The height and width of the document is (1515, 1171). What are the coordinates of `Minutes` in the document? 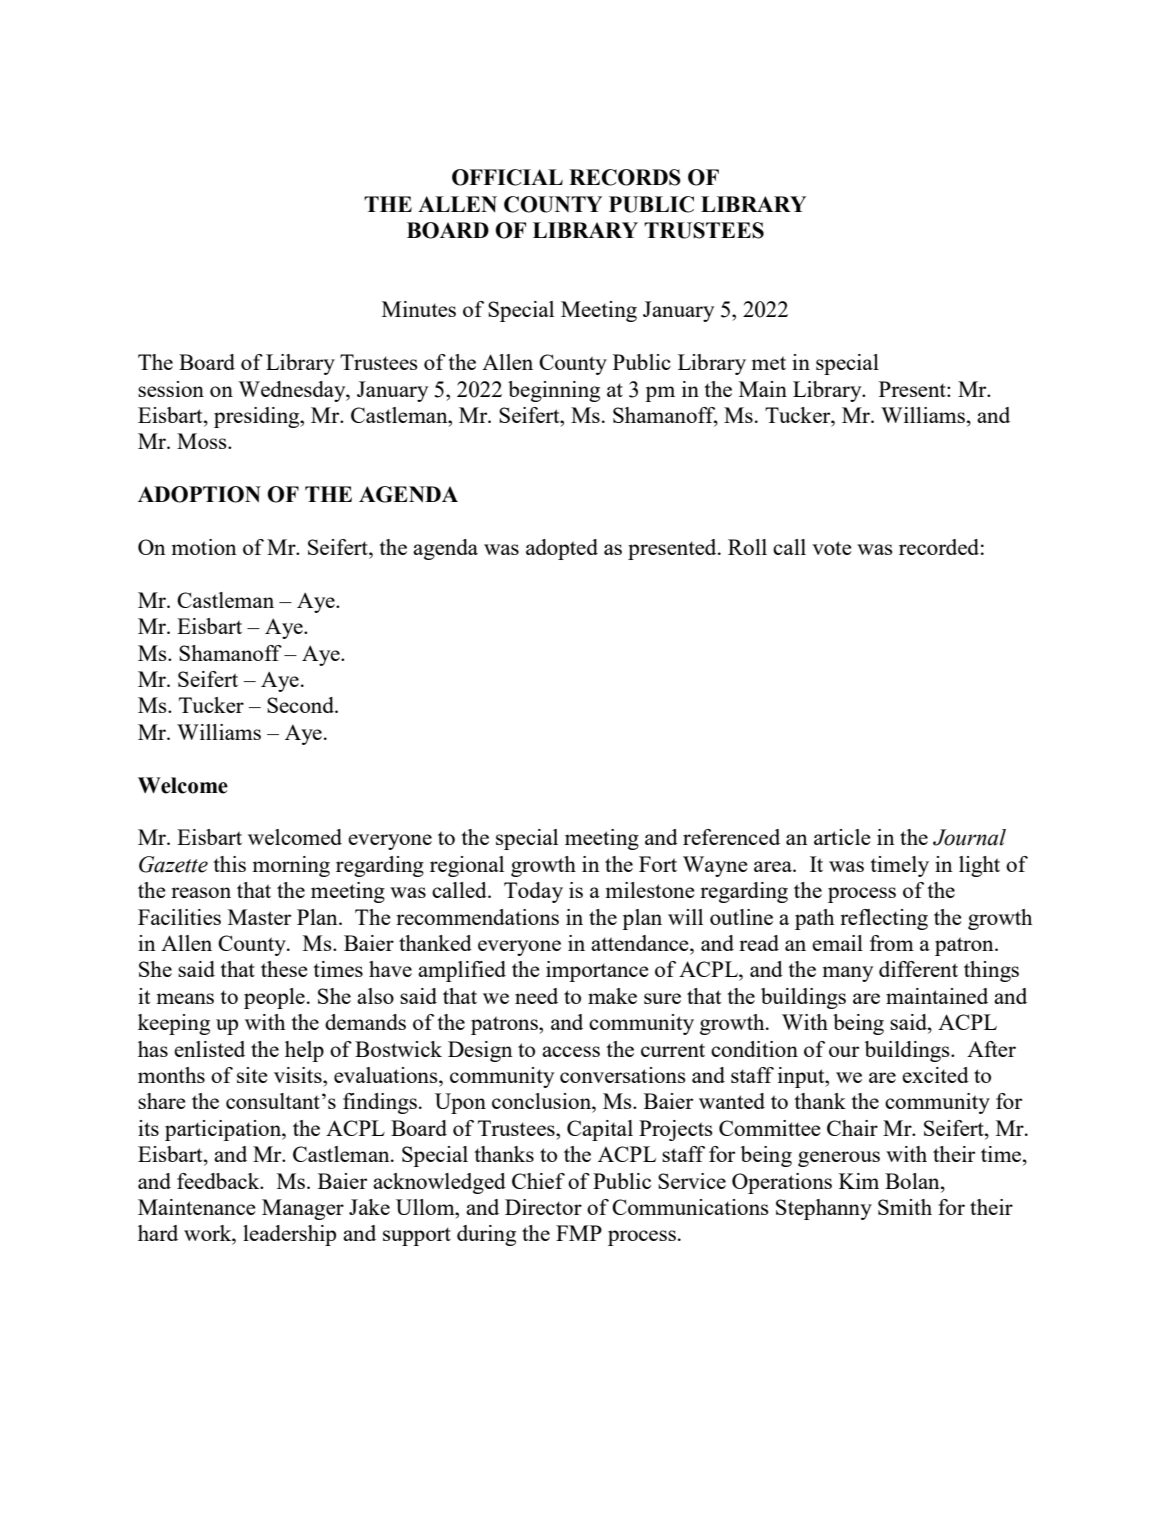 It's located at (419, 309).
